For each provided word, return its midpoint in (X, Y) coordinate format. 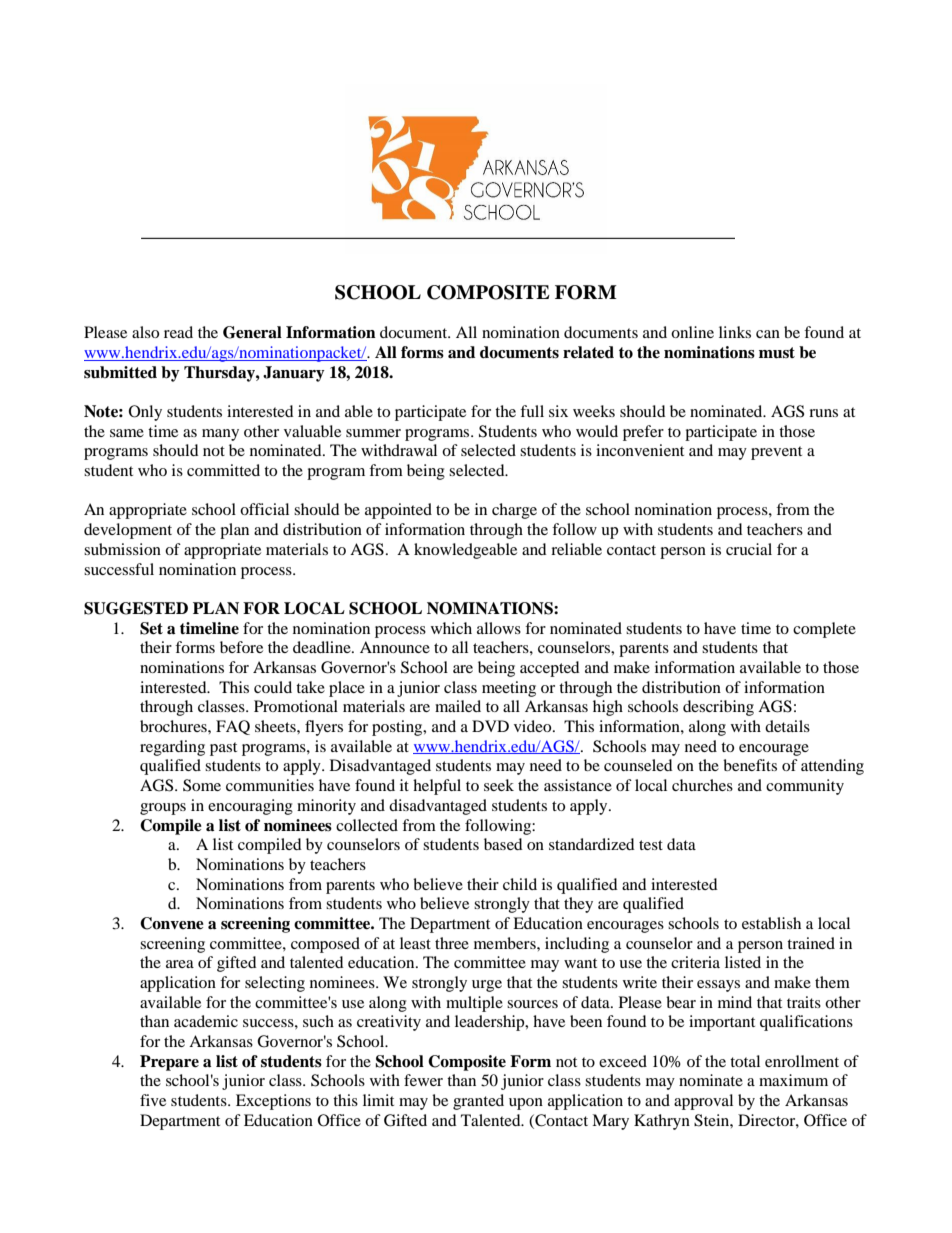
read (178, 332)
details (787, 726)
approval (703, 1102)
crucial (749, 549)
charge (514, 511)
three (452, 943)
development (128, 531)
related (588, 352)
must (777, 353)
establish (771, 923)
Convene (172, 923)
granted (478, 1102)
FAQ (233, 727)
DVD (490, 726)
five (153, 1100)
